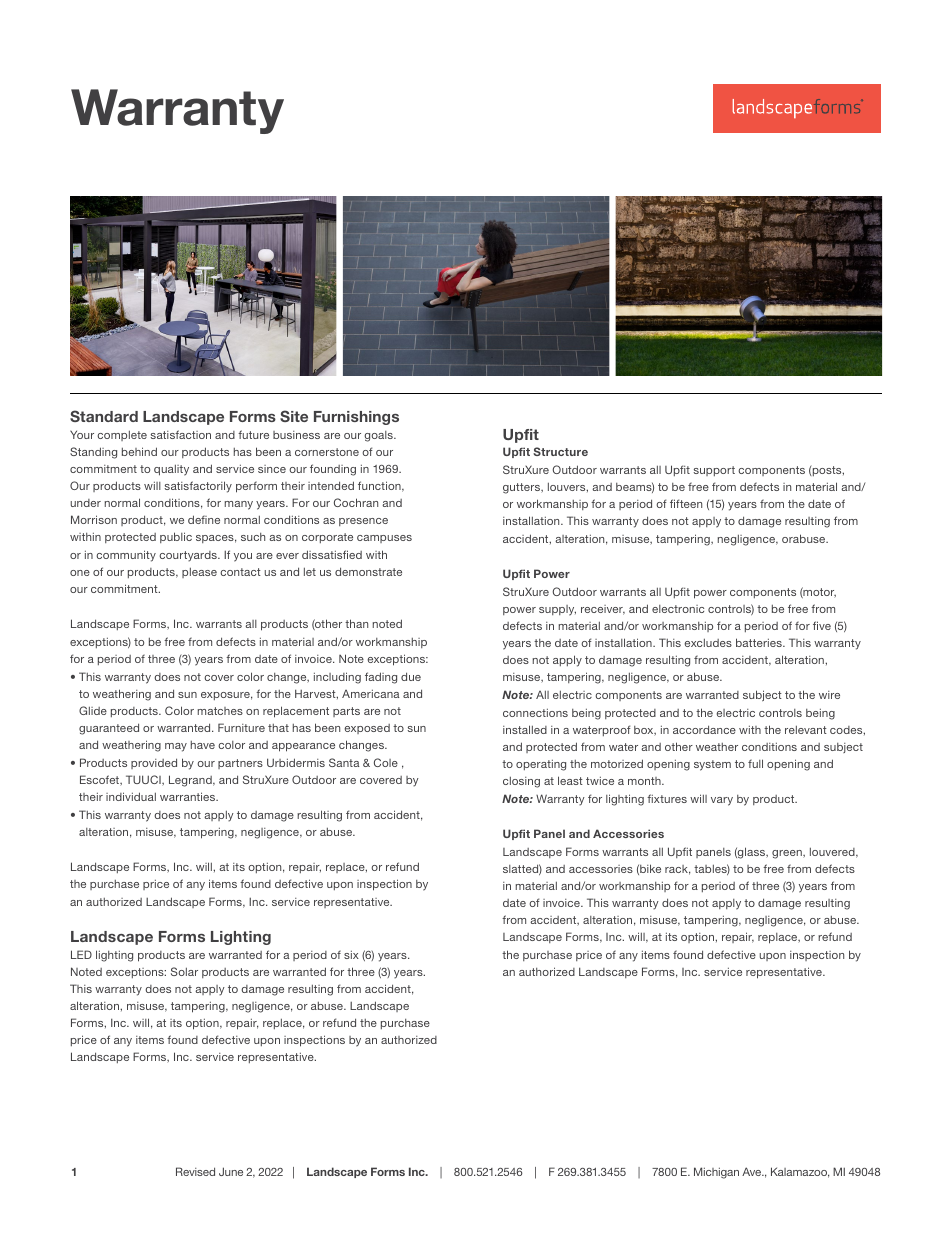  Describe the element at coordinates (722, 801) in the document. I see `vary` at that location.
